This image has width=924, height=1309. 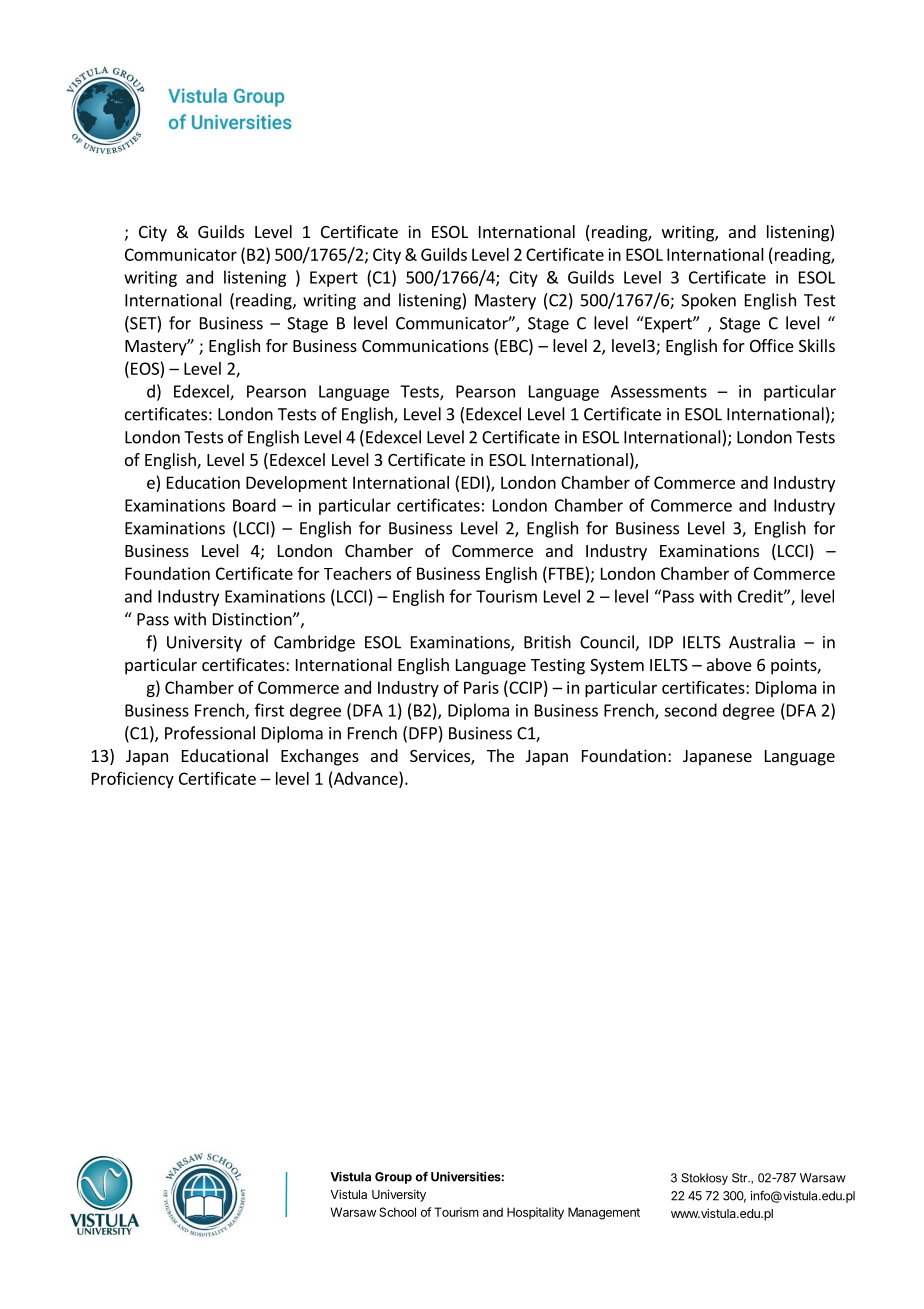 What do you see at coordinates (729, 664) in the image?
I see `above` at bounding box center [729, 664].
